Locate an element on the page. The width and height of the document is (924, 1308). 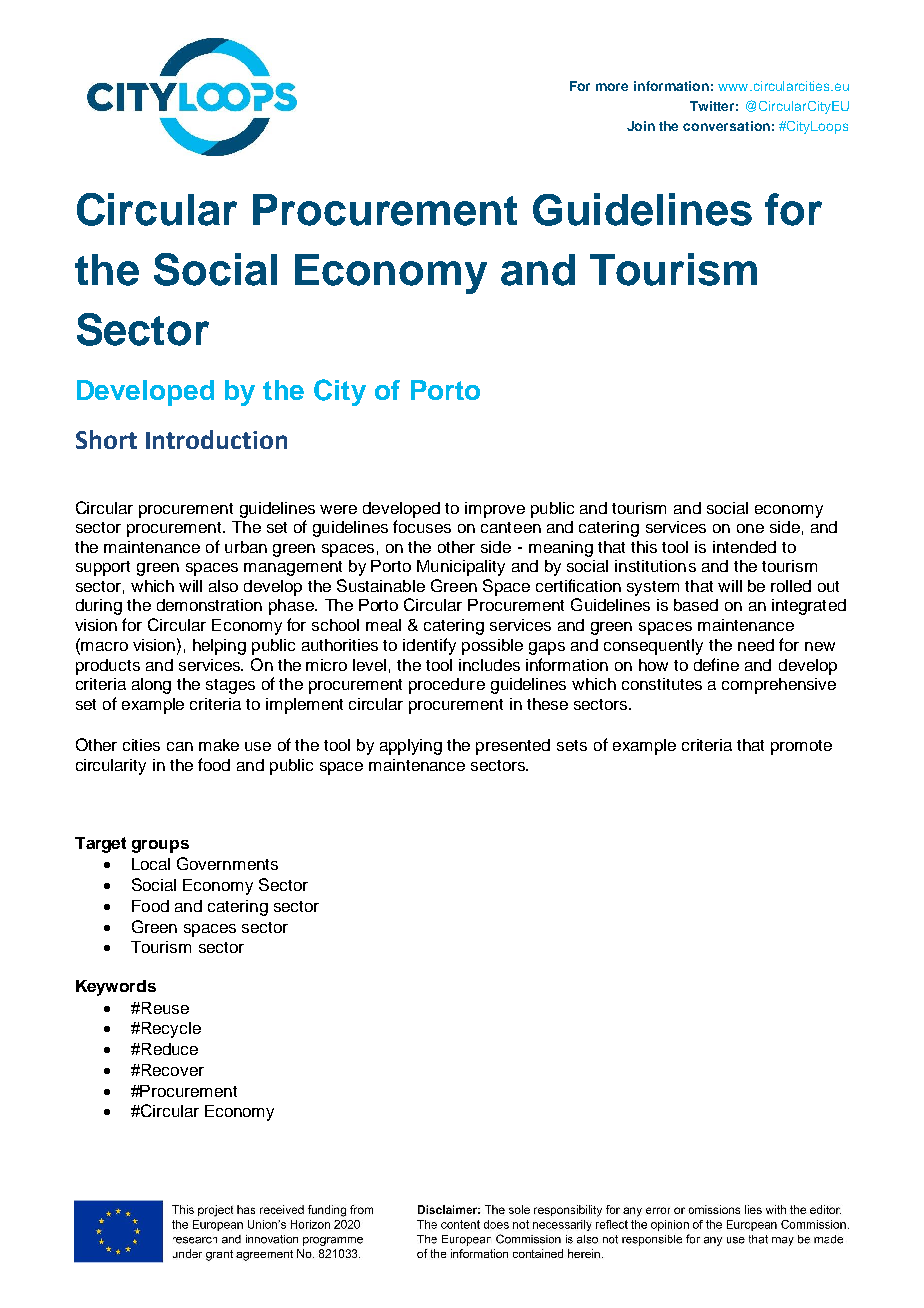
promote is located at coordinates (801, 747).
